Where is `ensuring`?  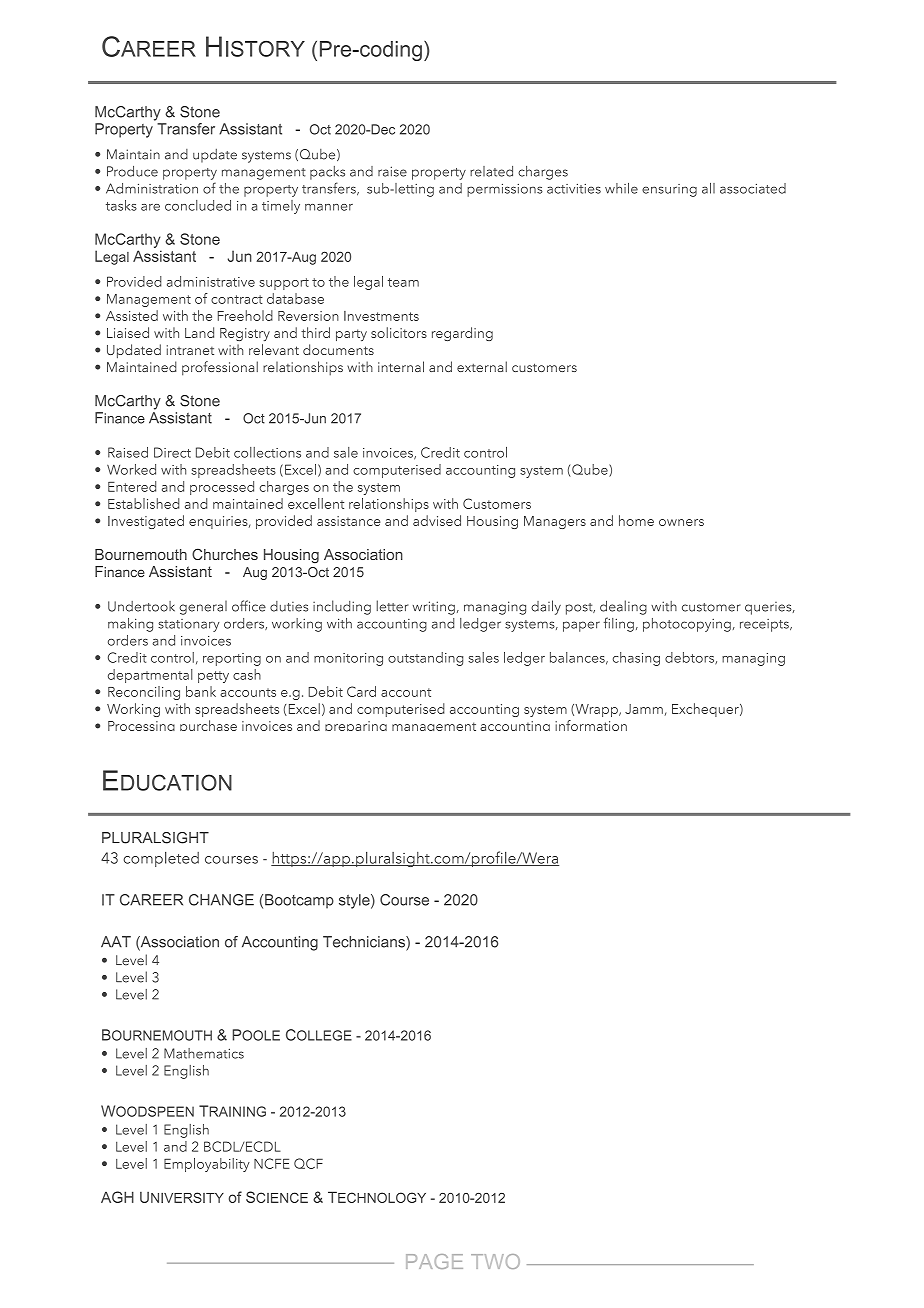
ensuring is located at coordinates (669, 190).
